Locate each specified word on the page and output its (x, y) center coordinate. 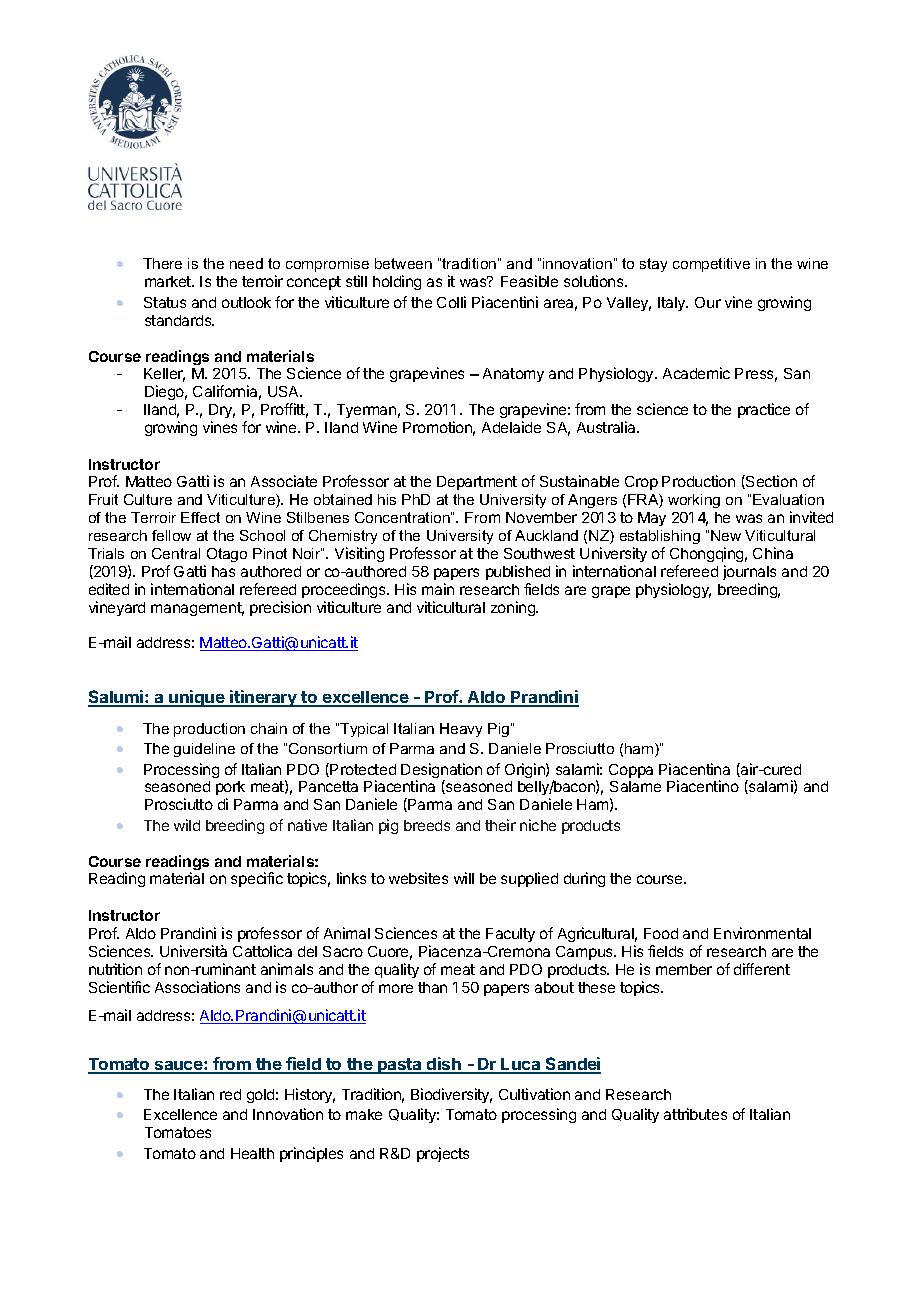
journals (749, 572)
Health (252, 1153)
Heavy (461, 730)
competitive (711, 265)
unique (197, 698)
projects (443, 1154)
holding (397, 282)
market (169, 281)
